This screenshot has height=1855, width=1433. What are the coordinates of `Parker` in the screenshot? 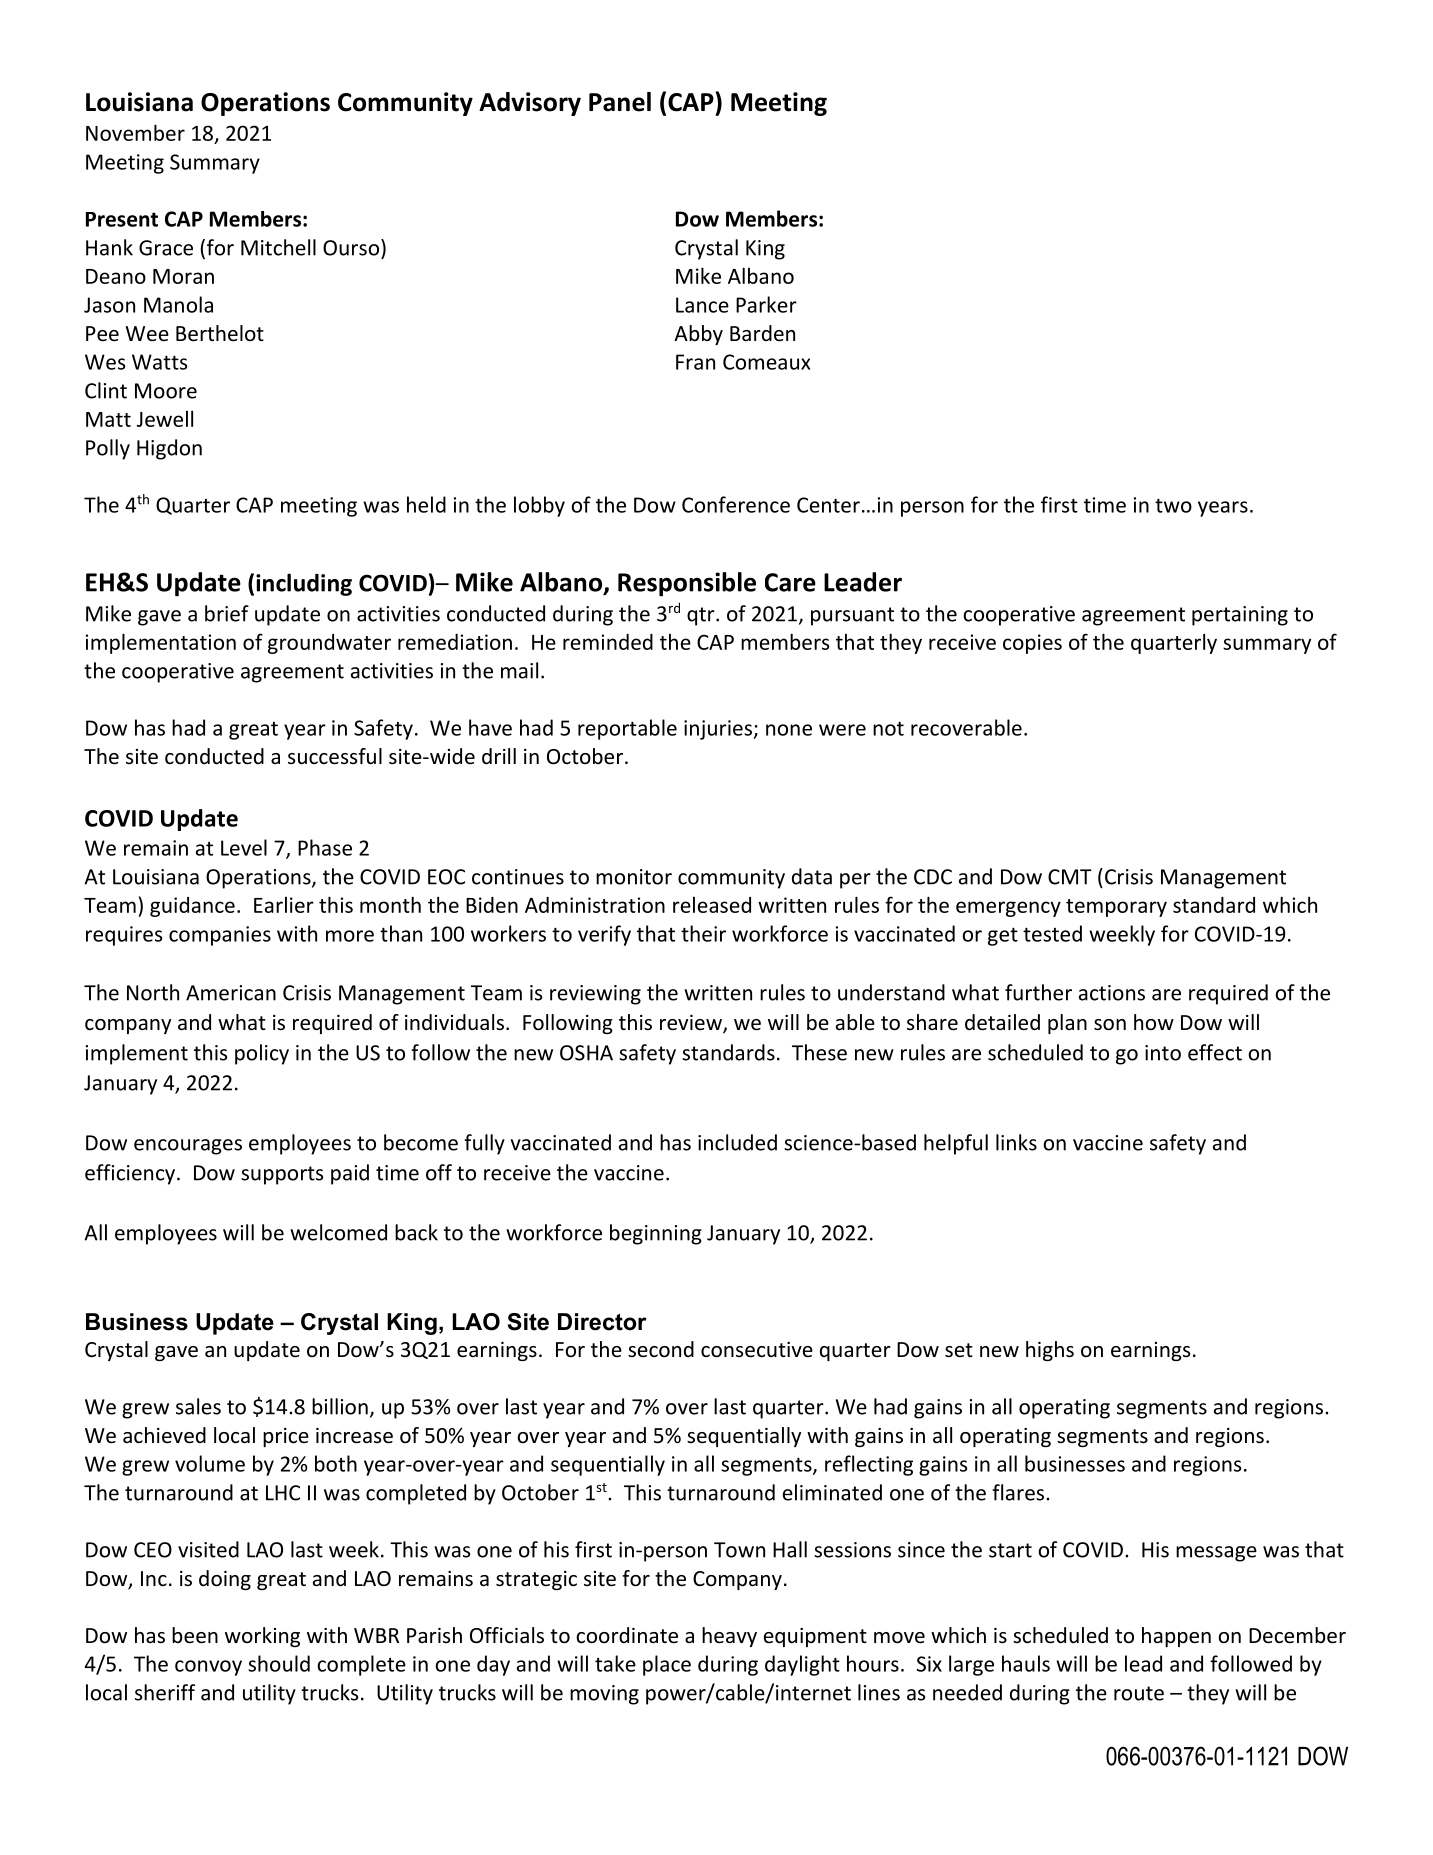 It's located at (766, 304).
